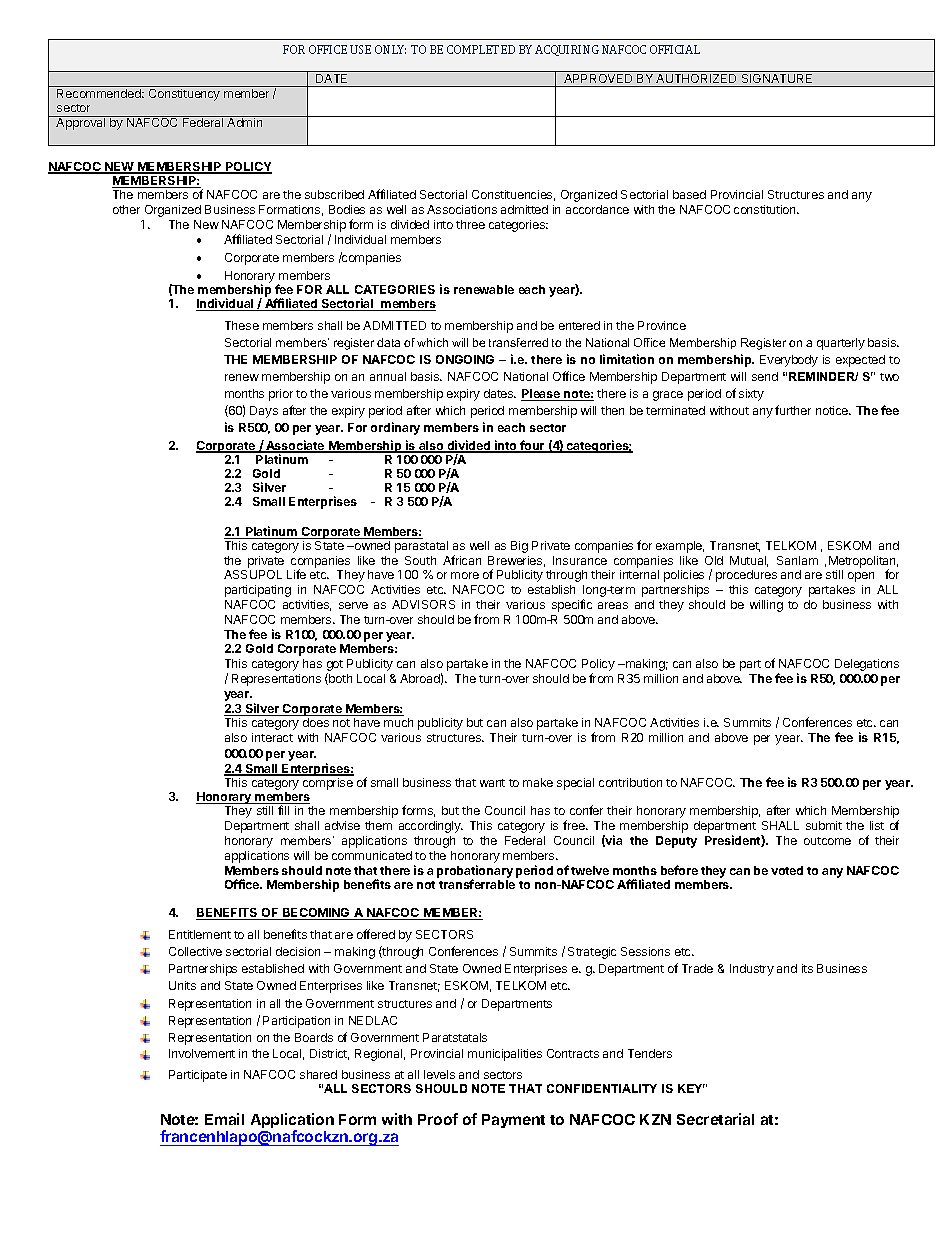  Describe the element at coordinates (481, 49) in the image. I see `COMPLETED` at that location.
